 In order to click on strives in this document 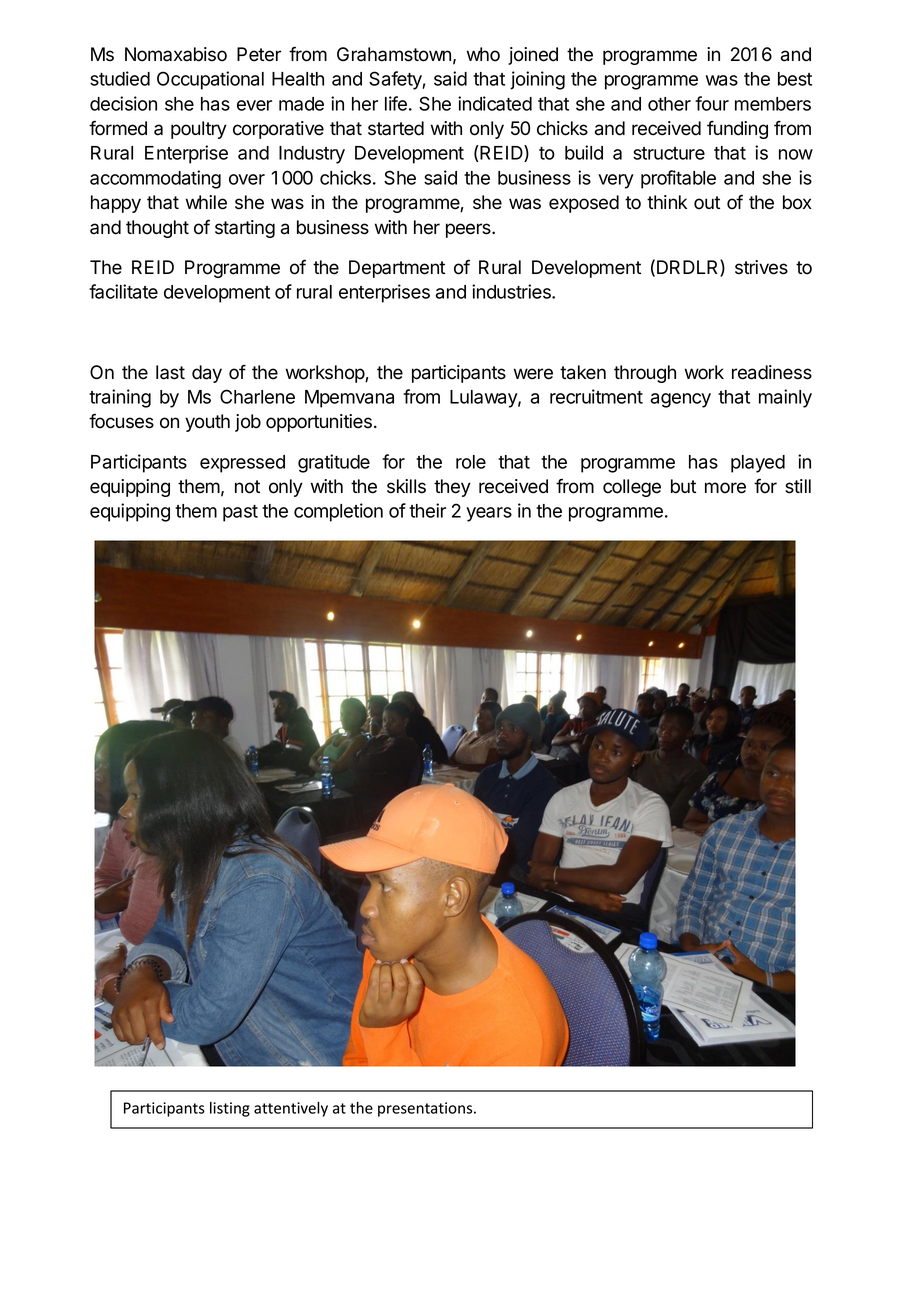, I will do `click(761, 267)`.
